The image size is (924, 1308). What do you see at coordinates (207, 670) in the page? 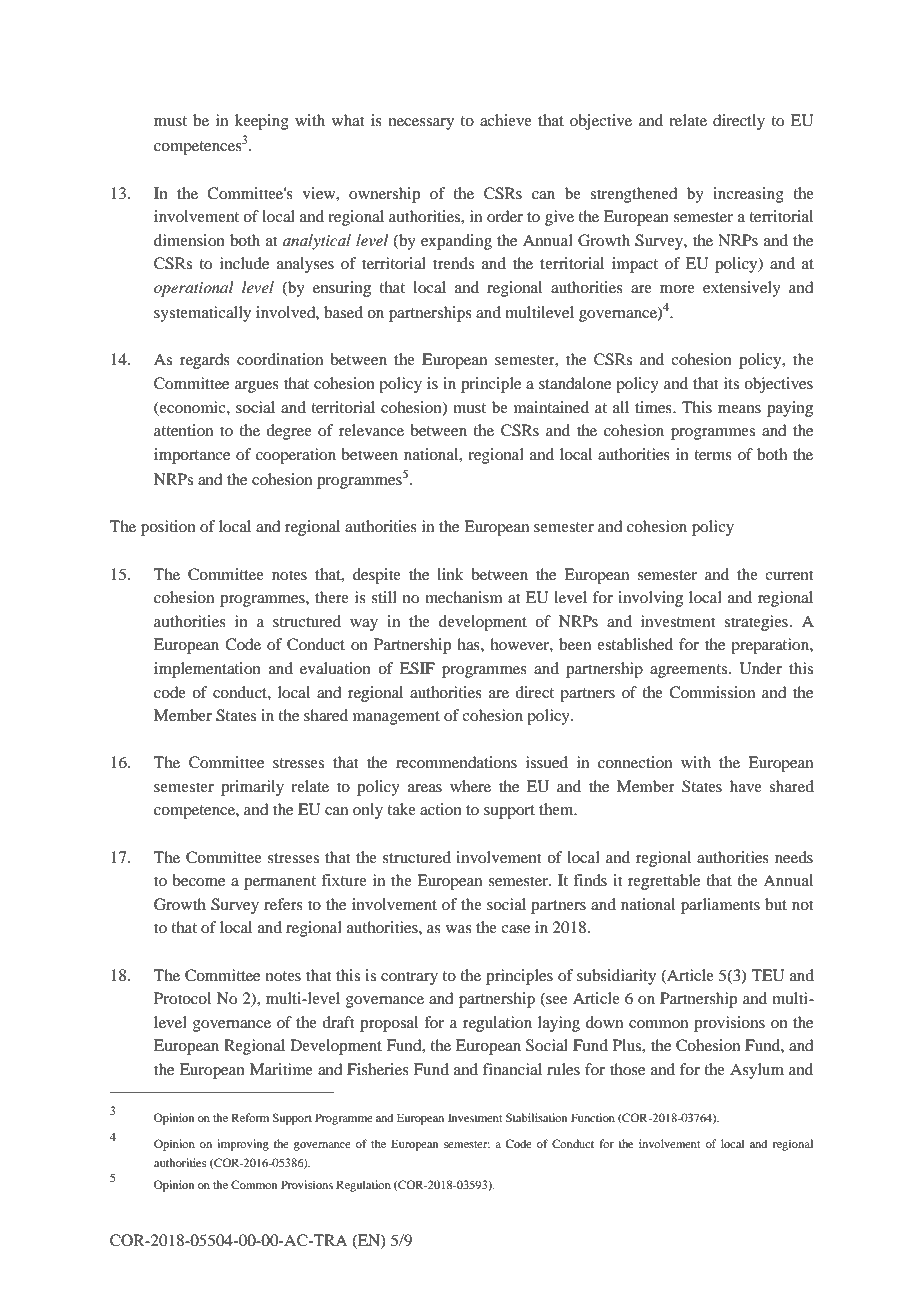
I see `implementation` at bounding box center [207, 670].
